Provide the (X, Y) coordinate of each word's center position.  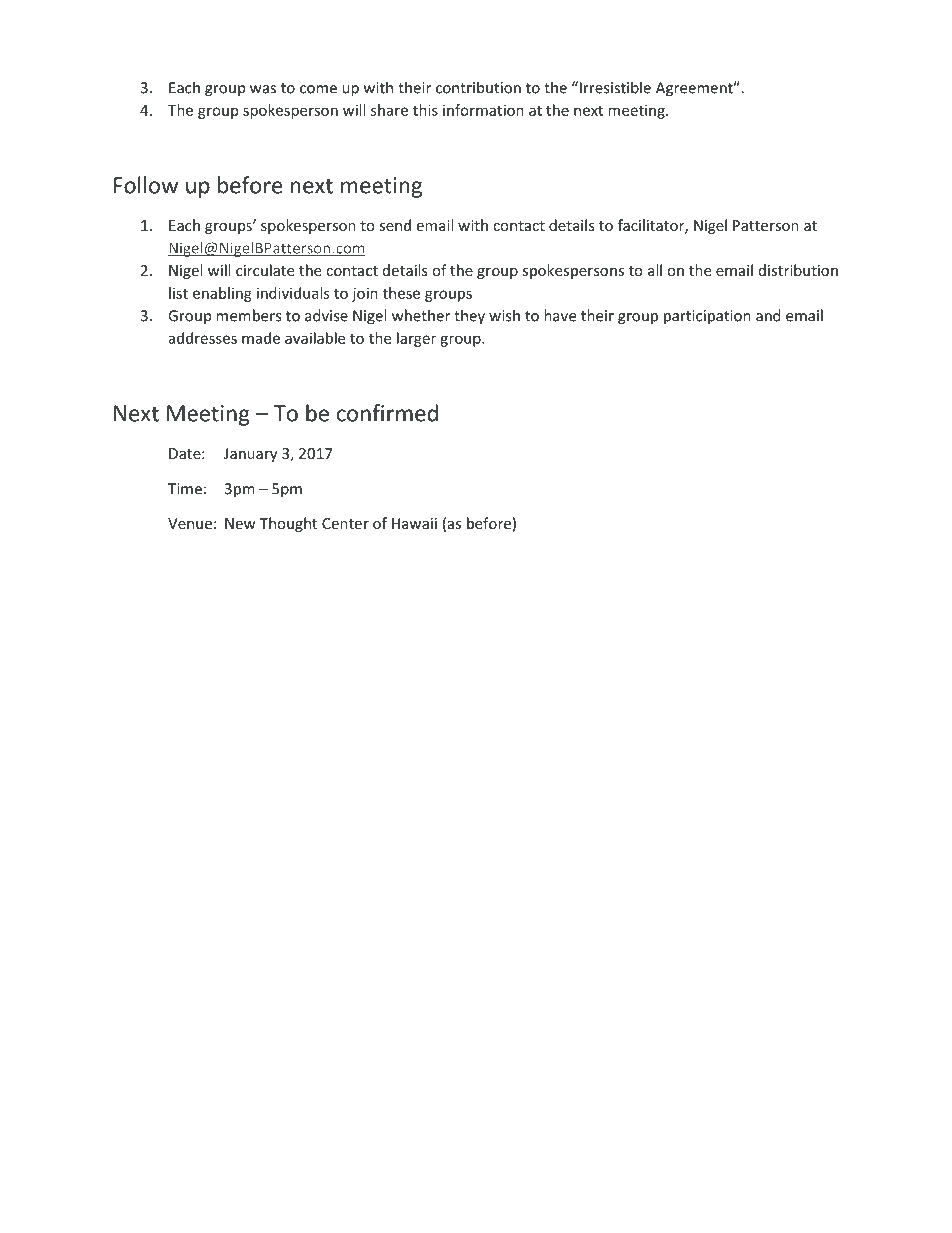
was (263, 89)
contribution (478, 87)
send (395, 225)
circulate (265, 270)
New (240, 523)
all (655, 270)
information (483, 110)
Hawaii (414, 523)
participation (707, 317)
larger (416, 339)
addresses (202, 338)
